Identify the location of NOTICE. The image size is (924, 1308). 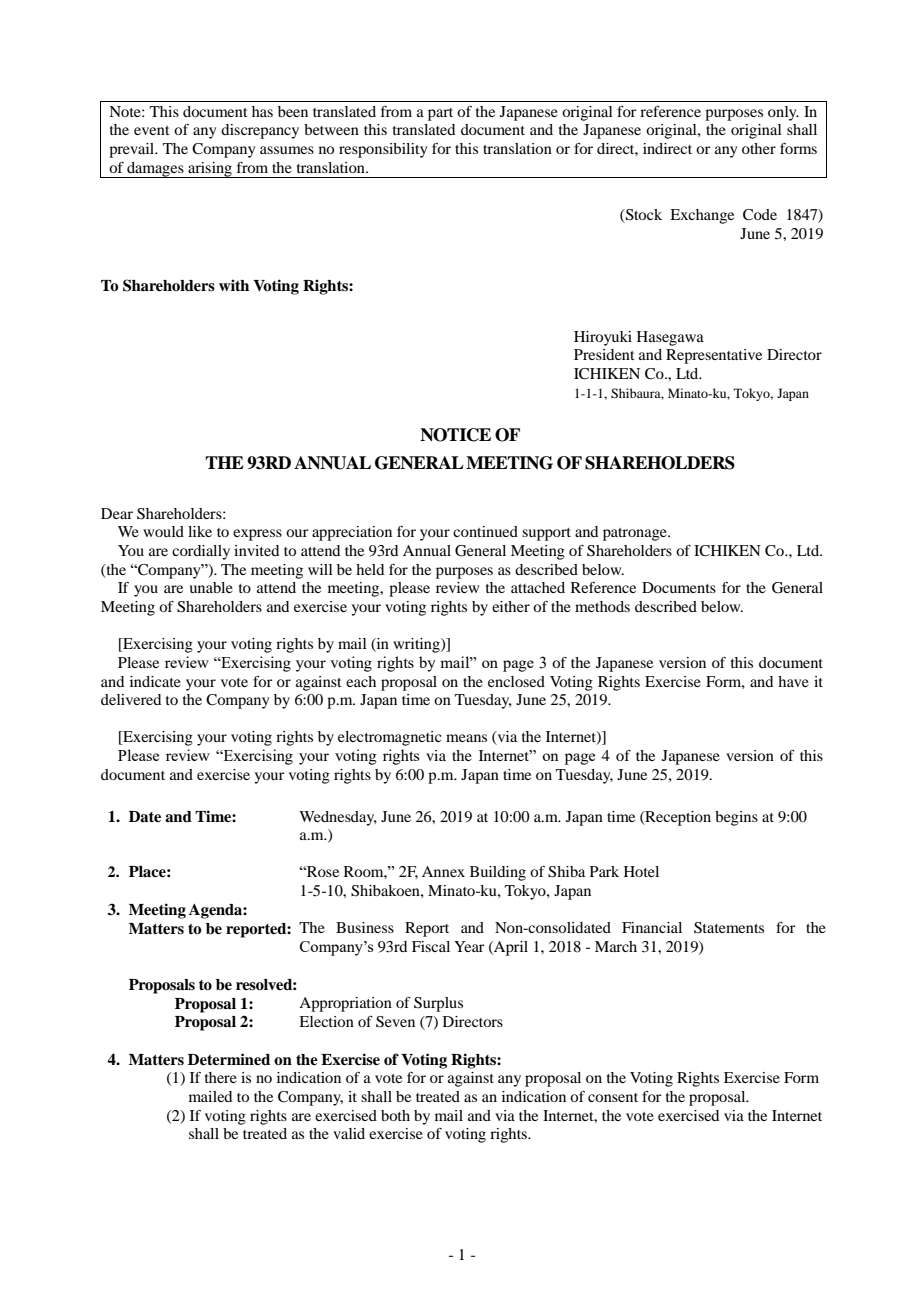
(455, 435).
